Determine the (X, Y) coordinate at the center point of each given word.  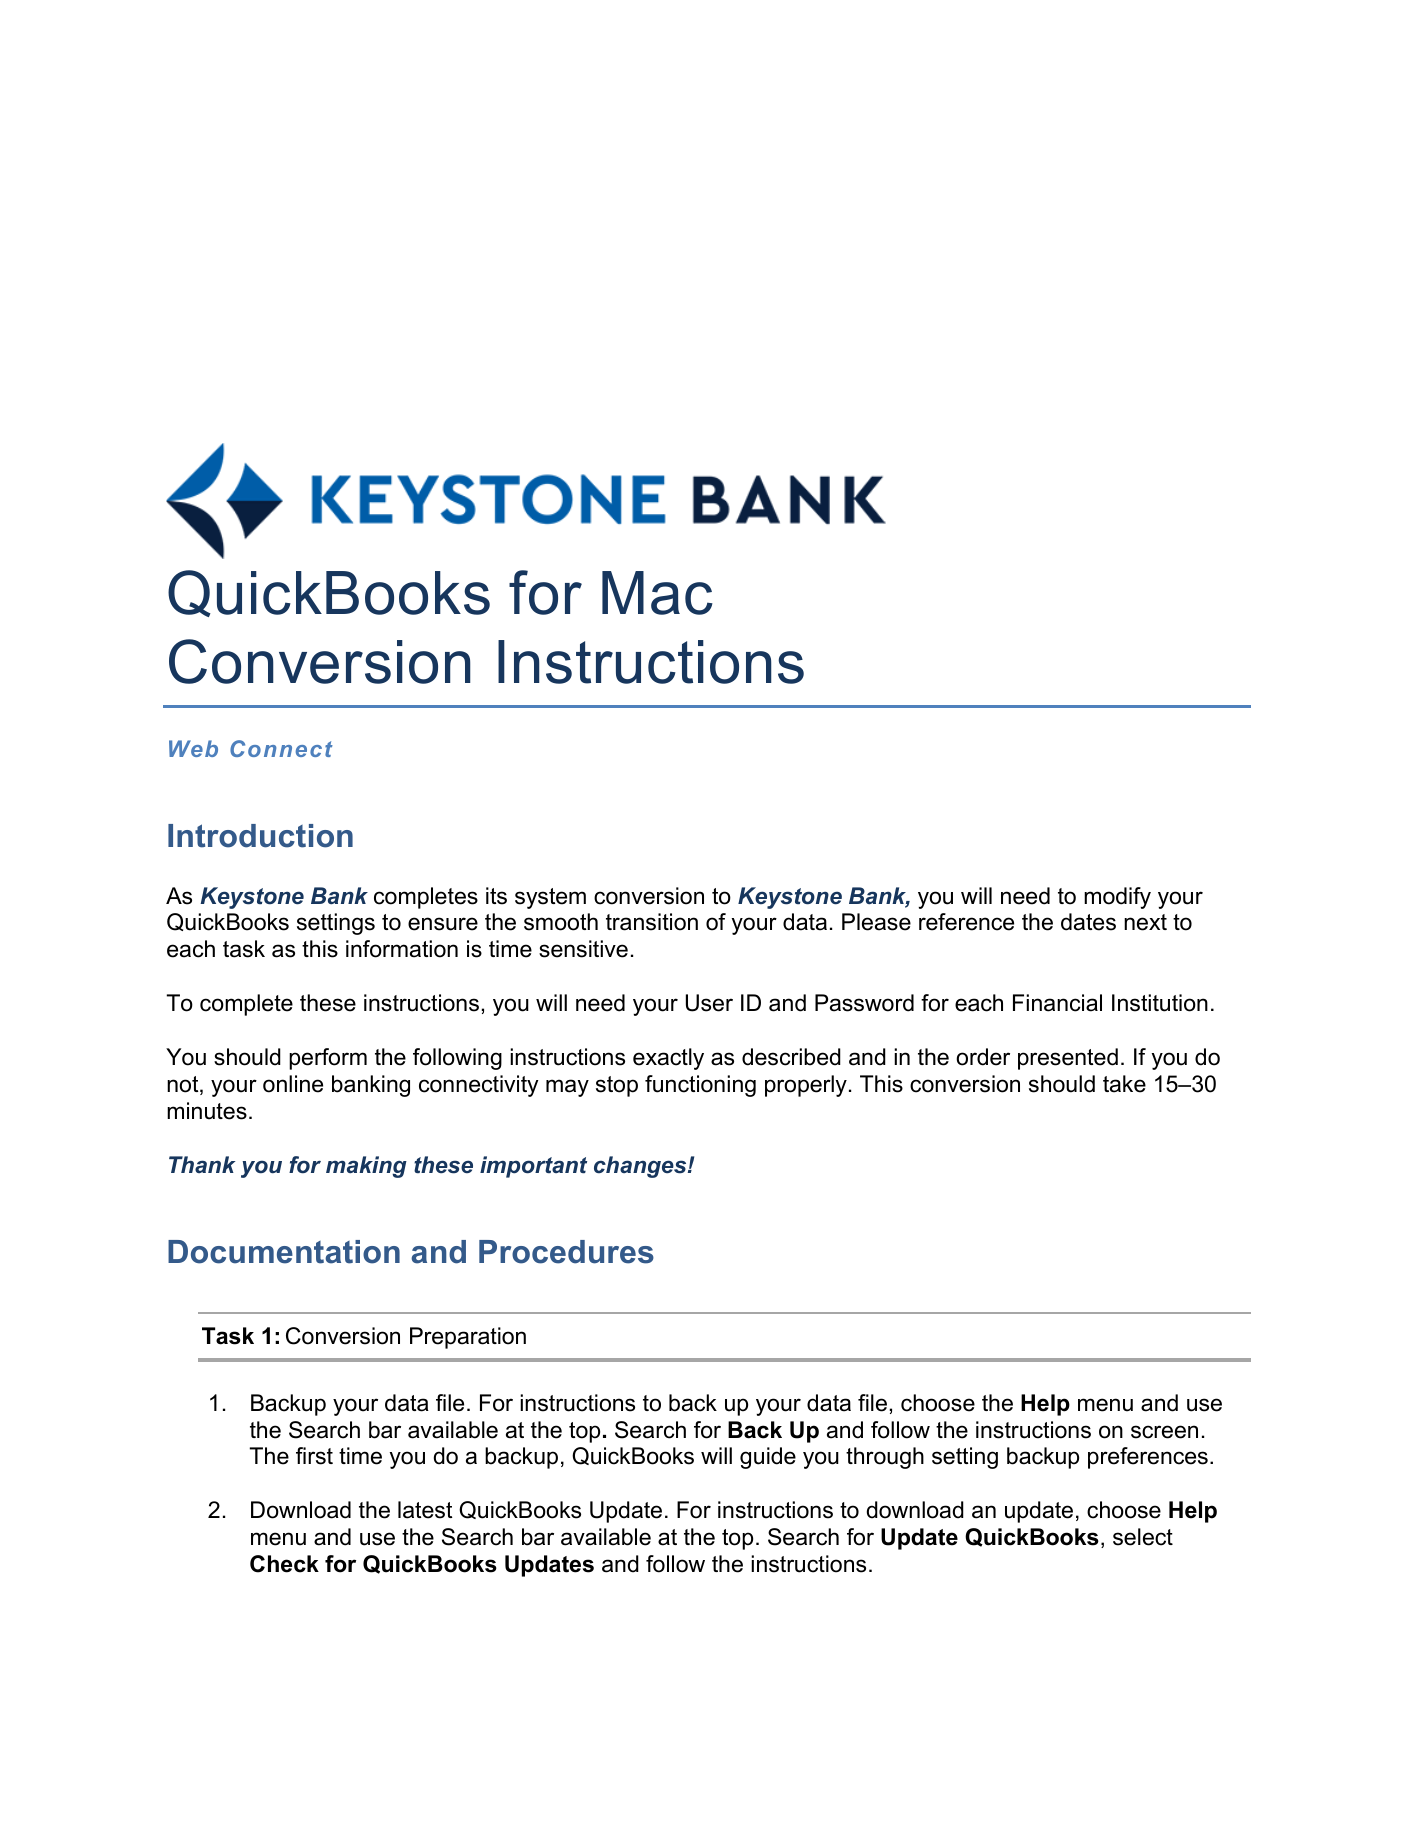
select (1143, 1537)
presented (1068, 1059)
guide (768, 1458)
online (293, 1084)
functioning (700, 1086)
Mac (657, 593)
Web (193, 748)
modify (1117, 898)
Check (284, 1564)
